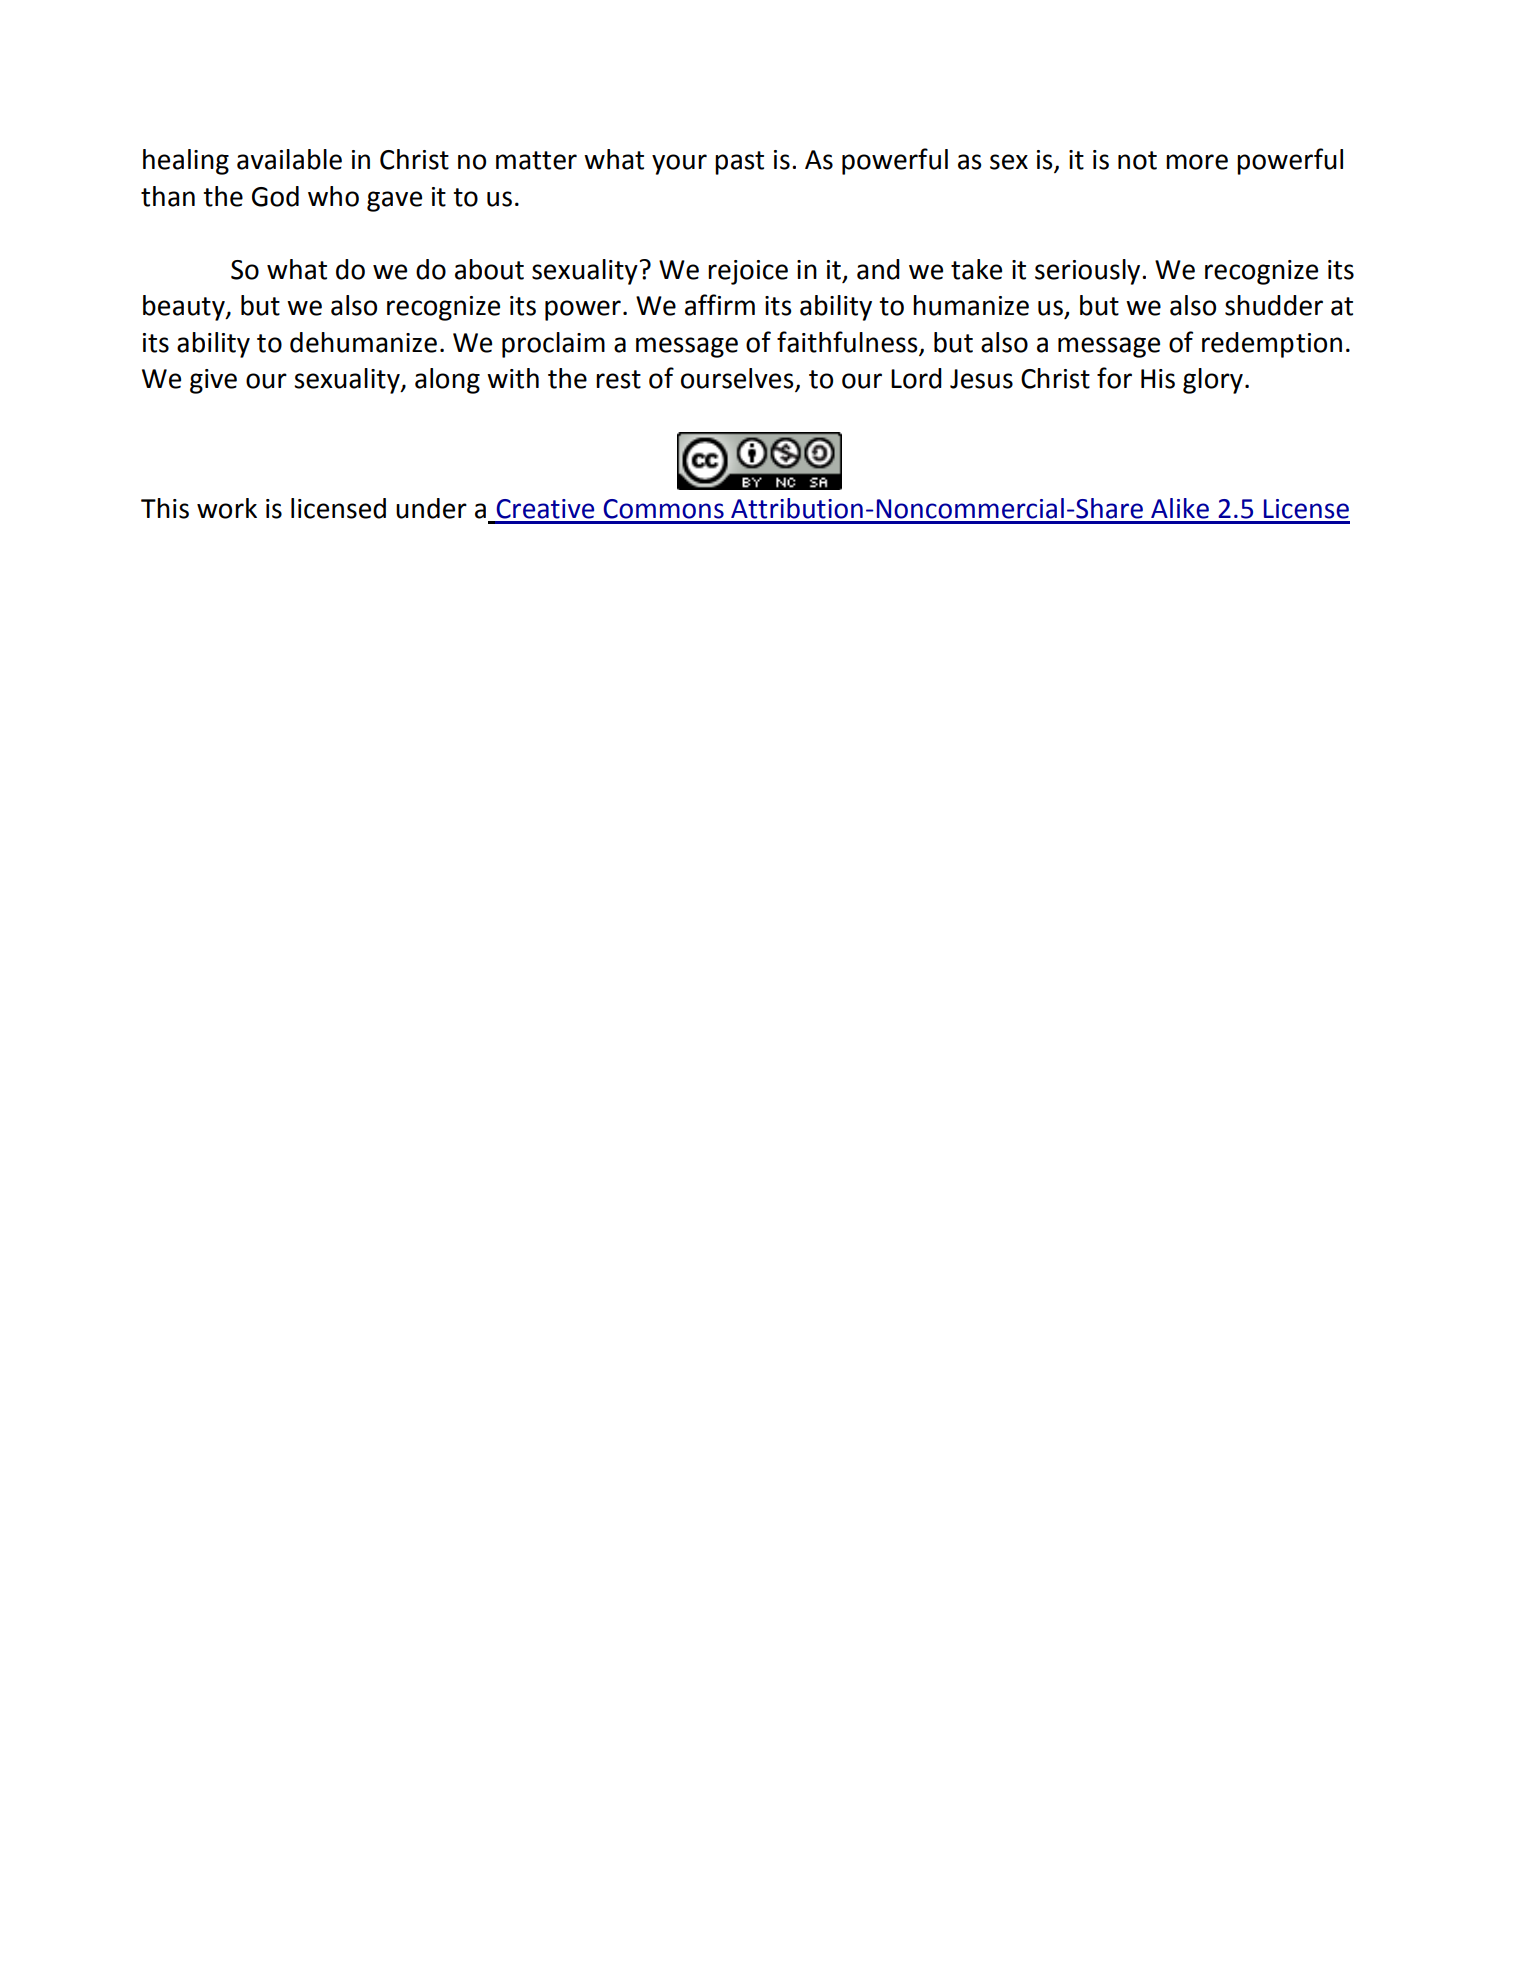 This image has height=1966, width=1519. What do you see at coordinates (431, 508) in the image?
I see `under` at bounding box center [431, 508].
